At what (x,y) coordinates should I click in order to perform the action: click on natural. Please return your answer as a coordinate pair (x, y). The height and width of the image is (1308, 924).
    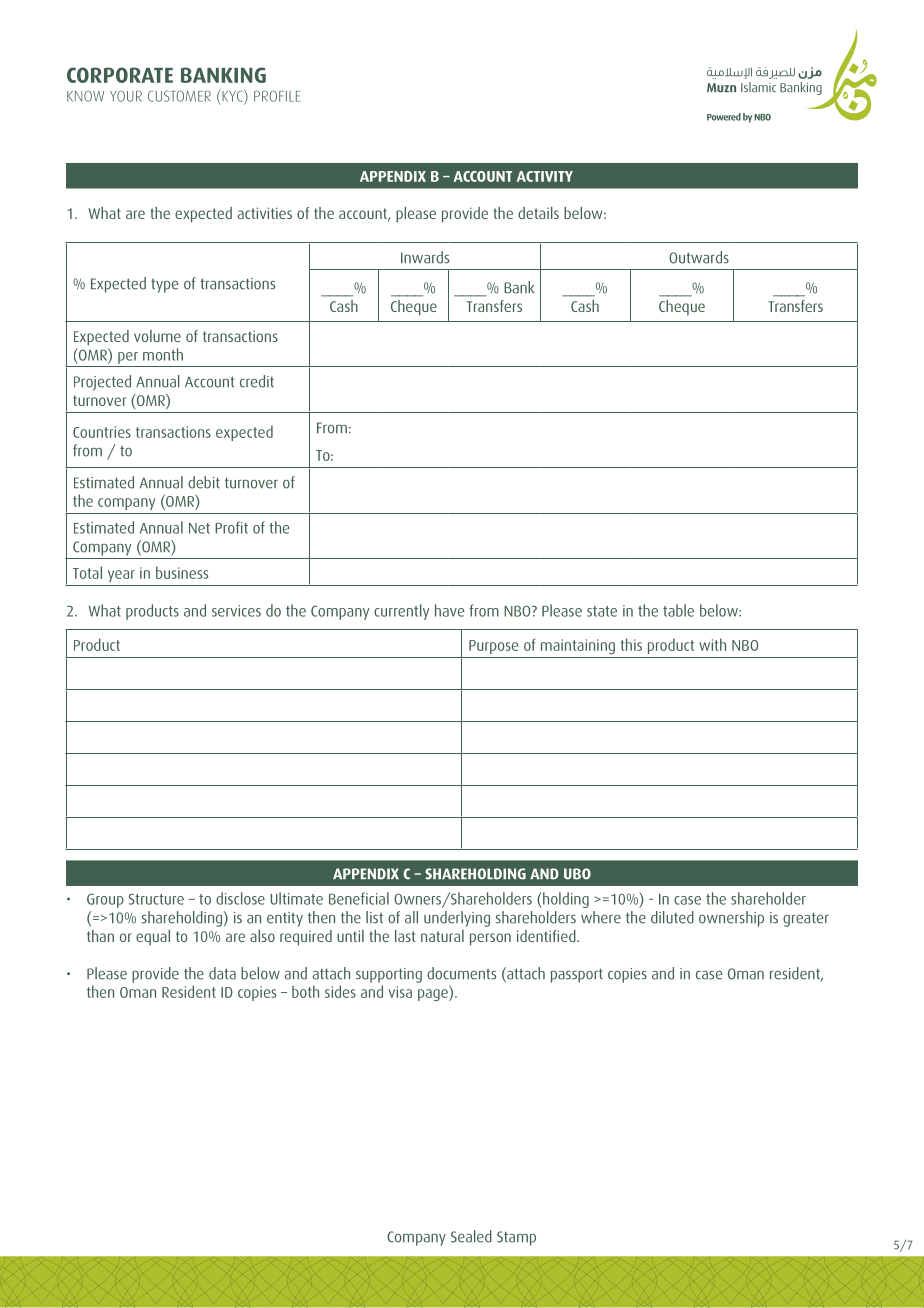
    Looking at the image, I should click on (442, 936).
